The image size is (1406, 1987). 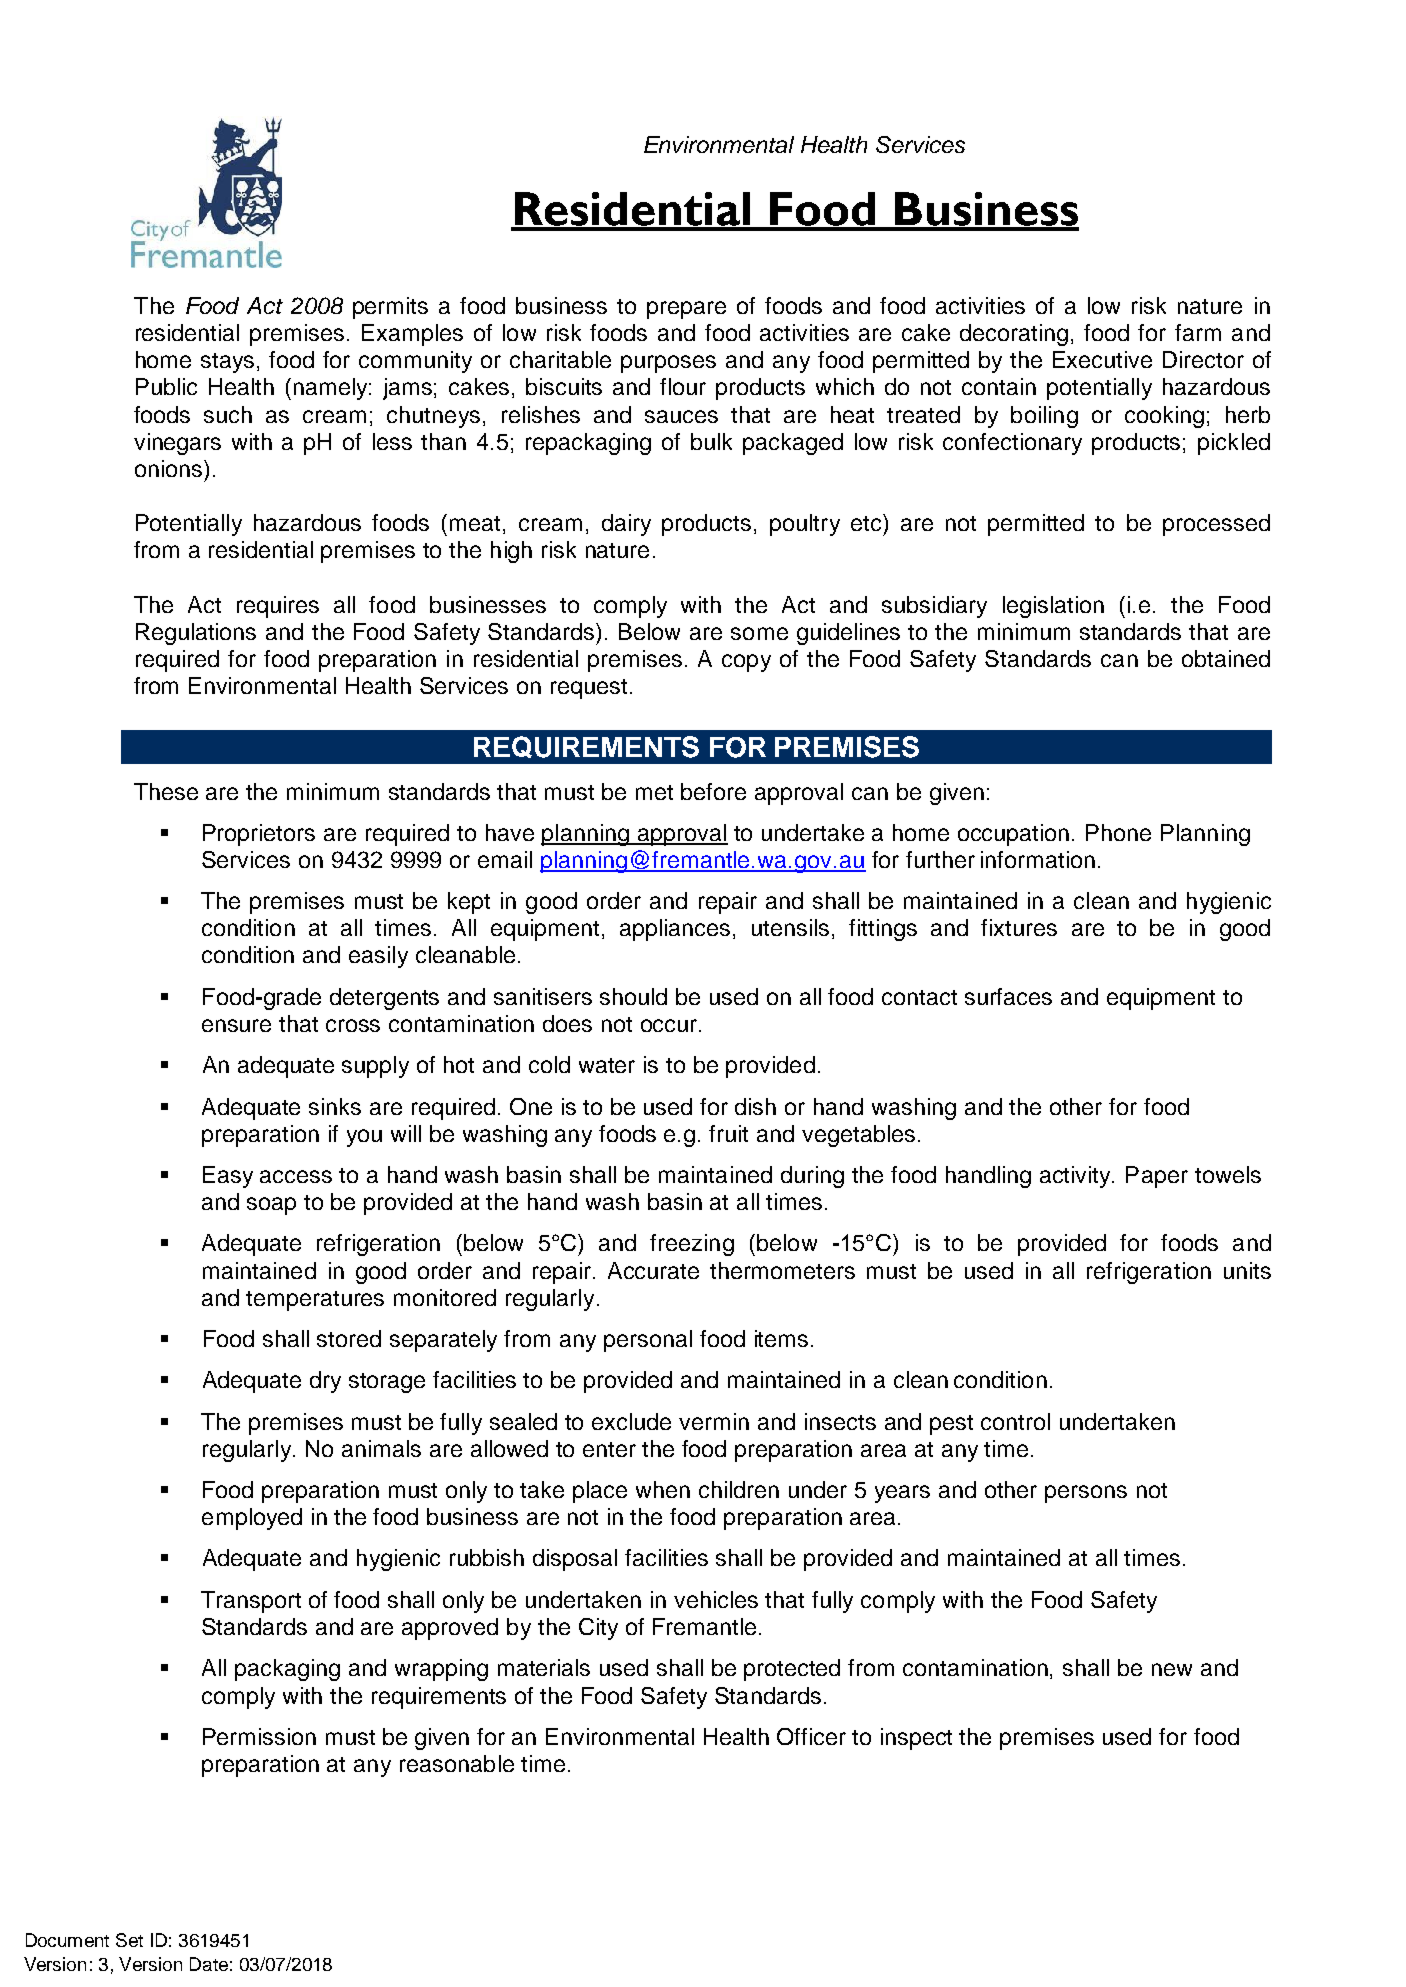 What do you see at coordinates (668, 364) in the screenshot?
I see `purposes` at bounding box center [668, 364].
